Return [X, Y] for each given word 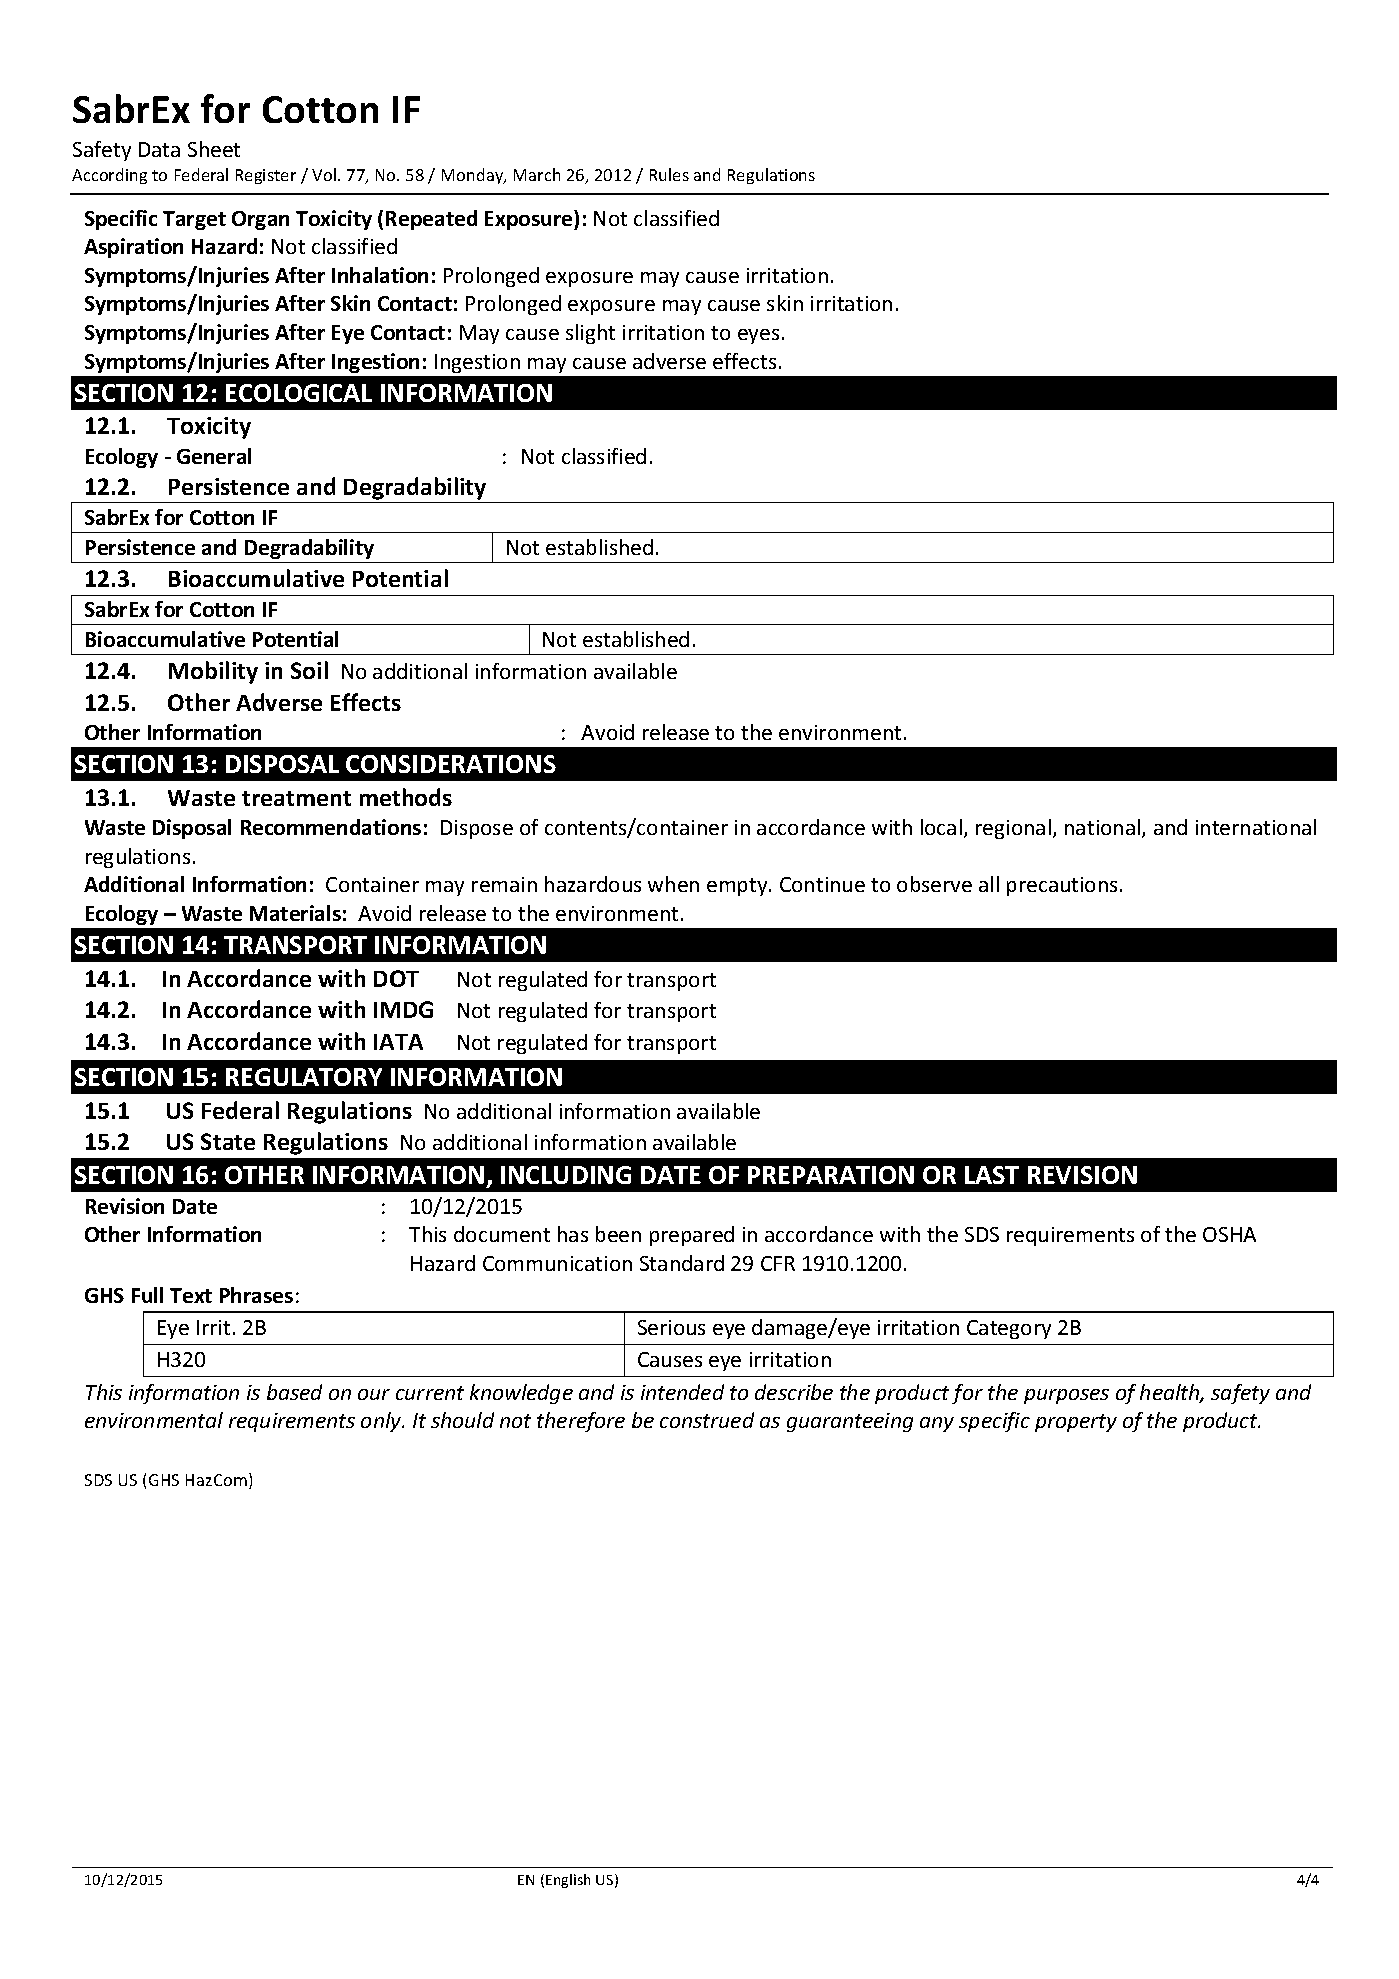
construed [707, 1420]
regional [1013, 829]
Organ [260, 220]
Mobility [213, 672]
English [568, 1881]
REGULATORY [304, 1077]
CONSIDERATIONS [451, 764]
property [1076, 1423]
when [673, 884]
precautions [1062, 886]
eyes [758, 336]
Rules [669, 174]
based [294, 1392]
